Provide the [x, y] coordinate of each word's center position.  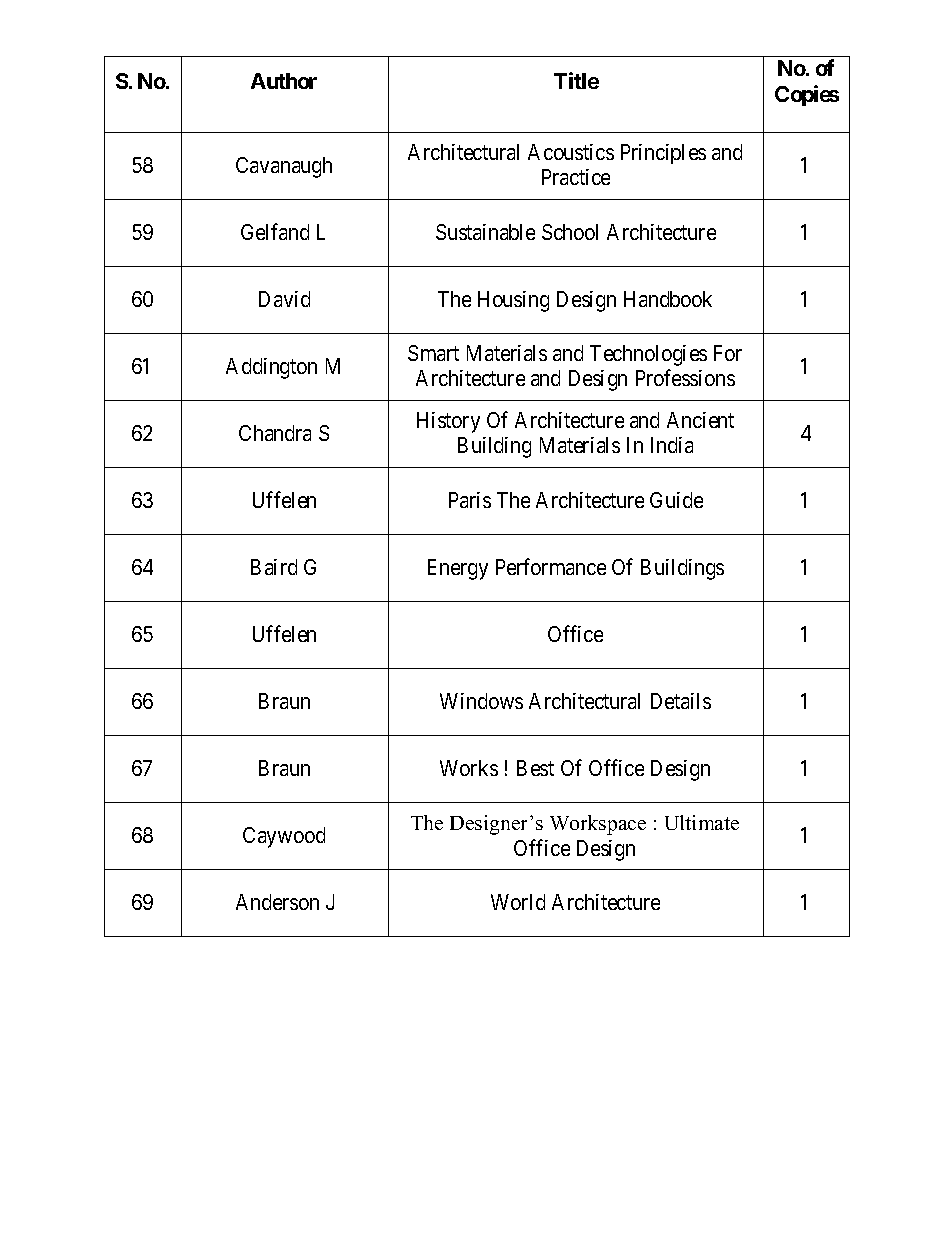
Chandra [275, 433]
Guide [676, 500]
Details [681, 701]
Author [284, 81]
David [284, 299]
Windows [481, 701]
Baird [274, 567]
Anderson [277, 902]
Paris [470, 500]
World [518, 902]
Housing [513, 301]
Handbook [668, 299]
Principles [663, 154]
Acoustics [571, 152]
